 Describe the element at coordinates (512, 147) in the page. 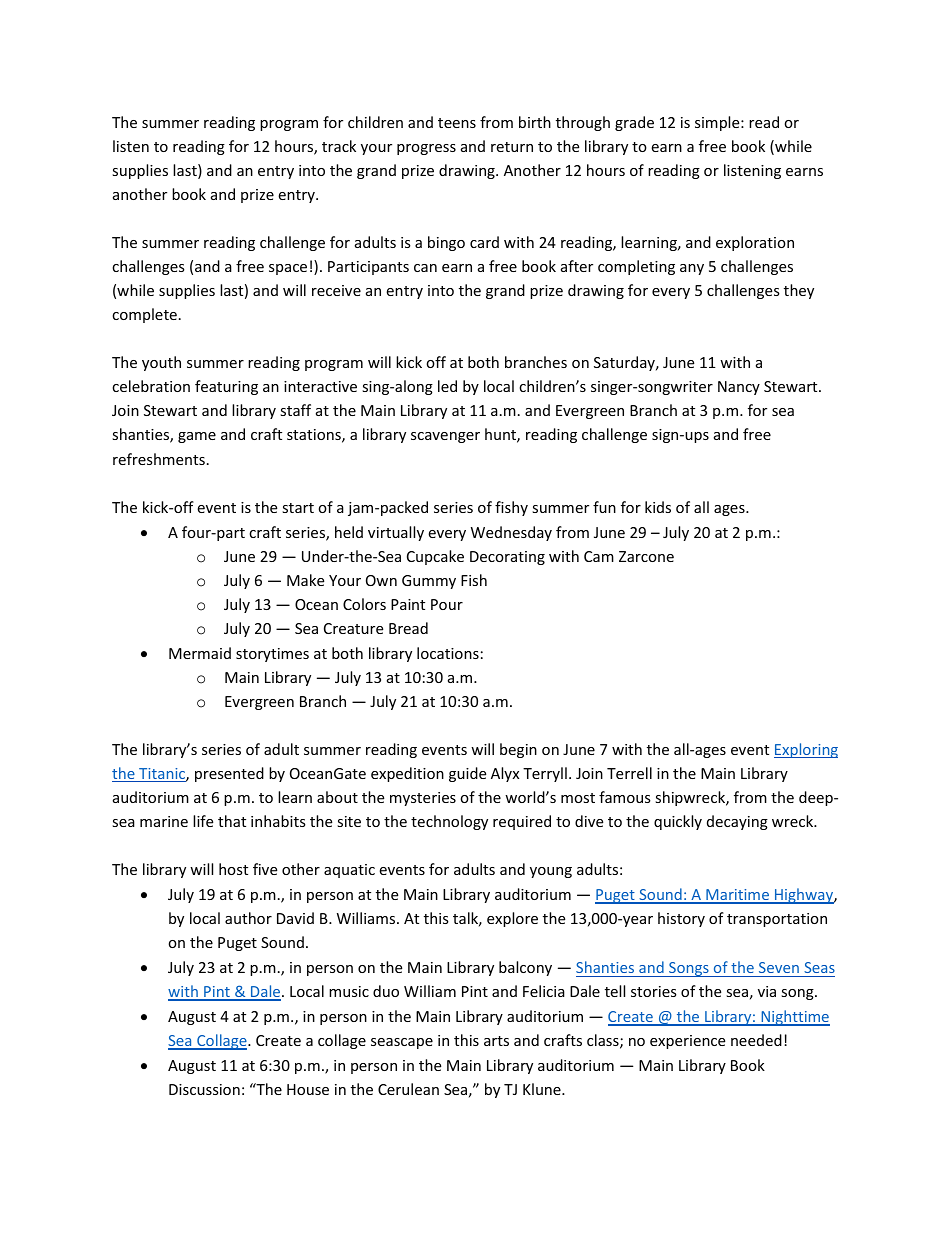

I see `return` at that location.
